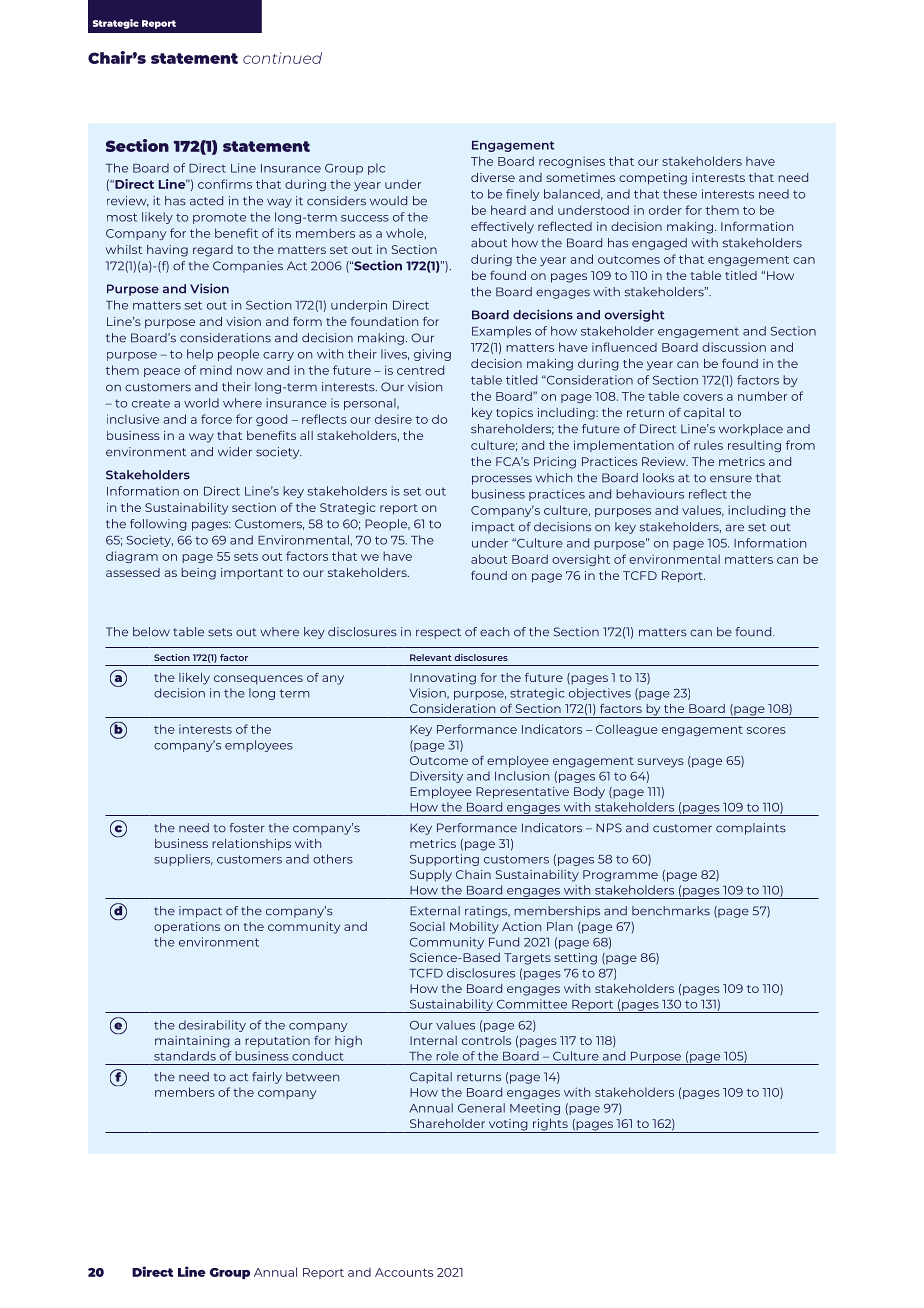 The image size is (924, 1308). Describe the element at coordinates (766, 730) in the screenshot. I see `scores` at that location.
